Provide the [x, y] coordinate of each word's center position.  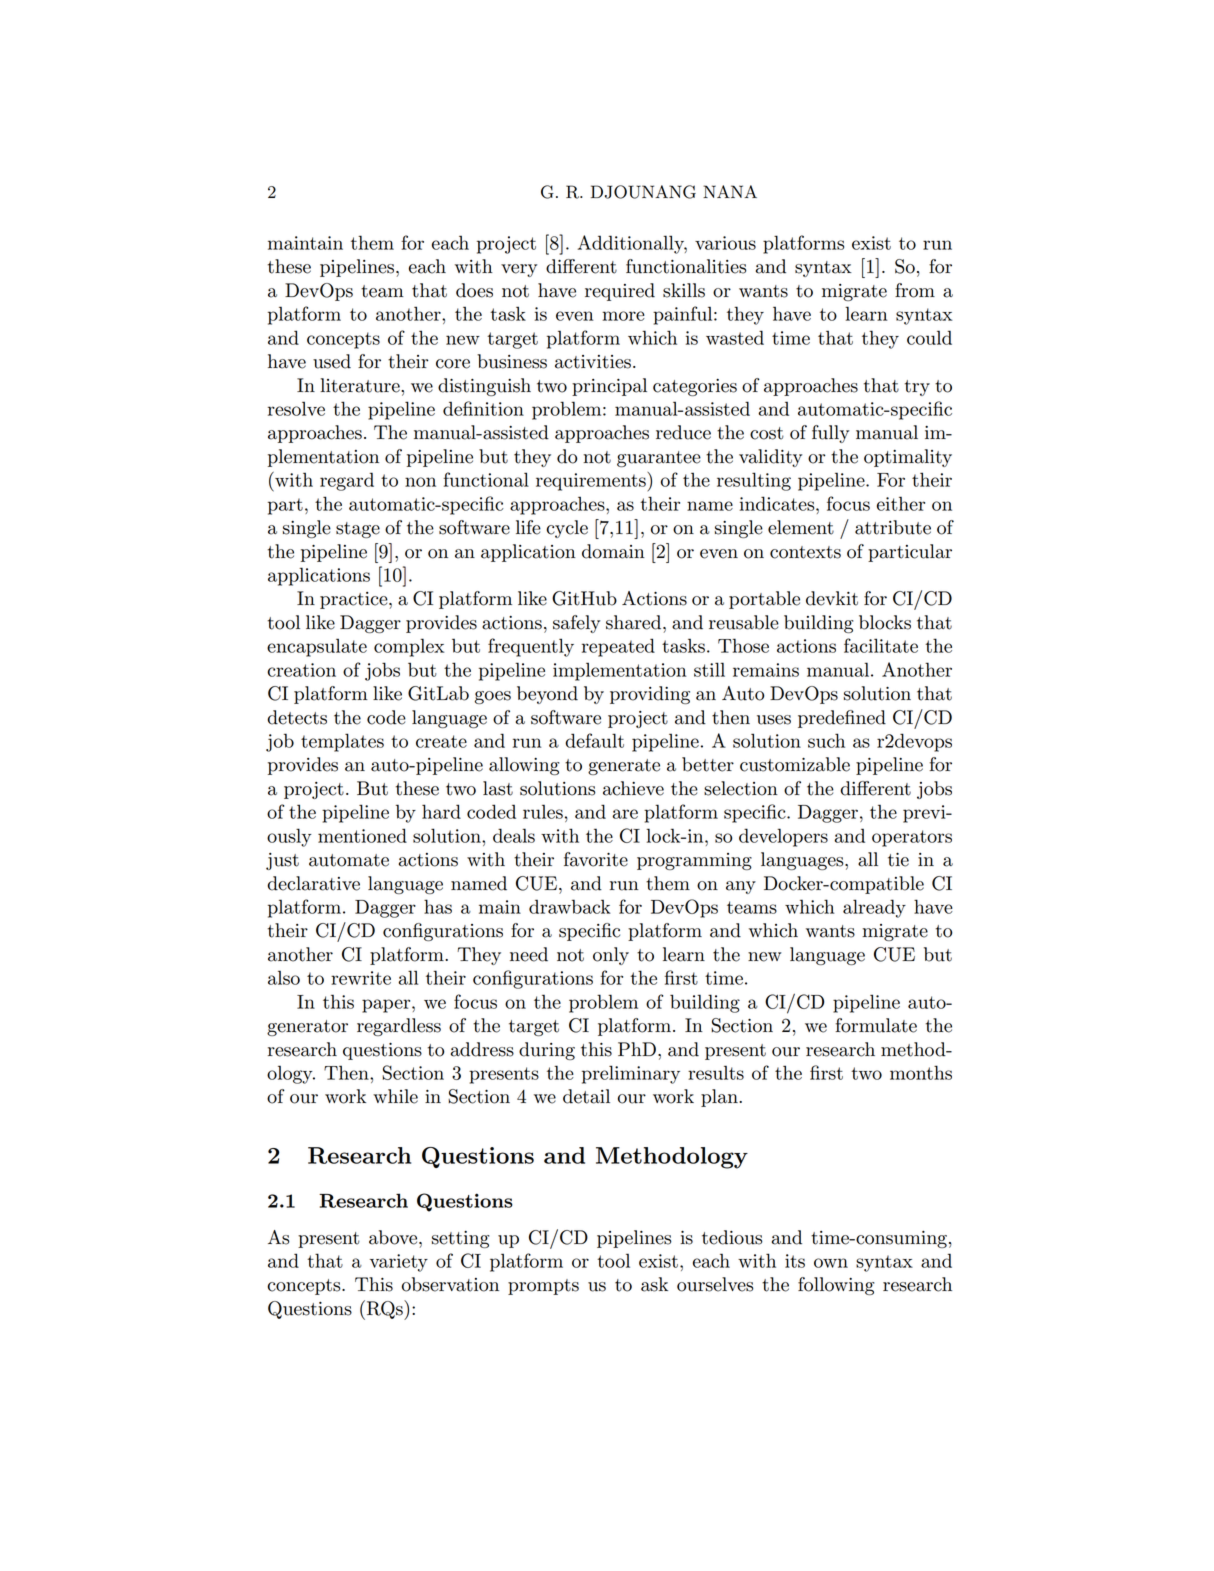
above [394, 1237]
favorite [596, 859]
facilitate [881, 645]
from [915, 290]
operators [912, 838]
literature [361, 385]
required [620, 292]
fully [830, 434]
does [474, 290]
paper [387, 1006]
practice [355, 600]
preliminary [631, 1074]
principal [609, 387]
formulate [876, 1025]
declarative [313, 883]
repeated [618, 647]
